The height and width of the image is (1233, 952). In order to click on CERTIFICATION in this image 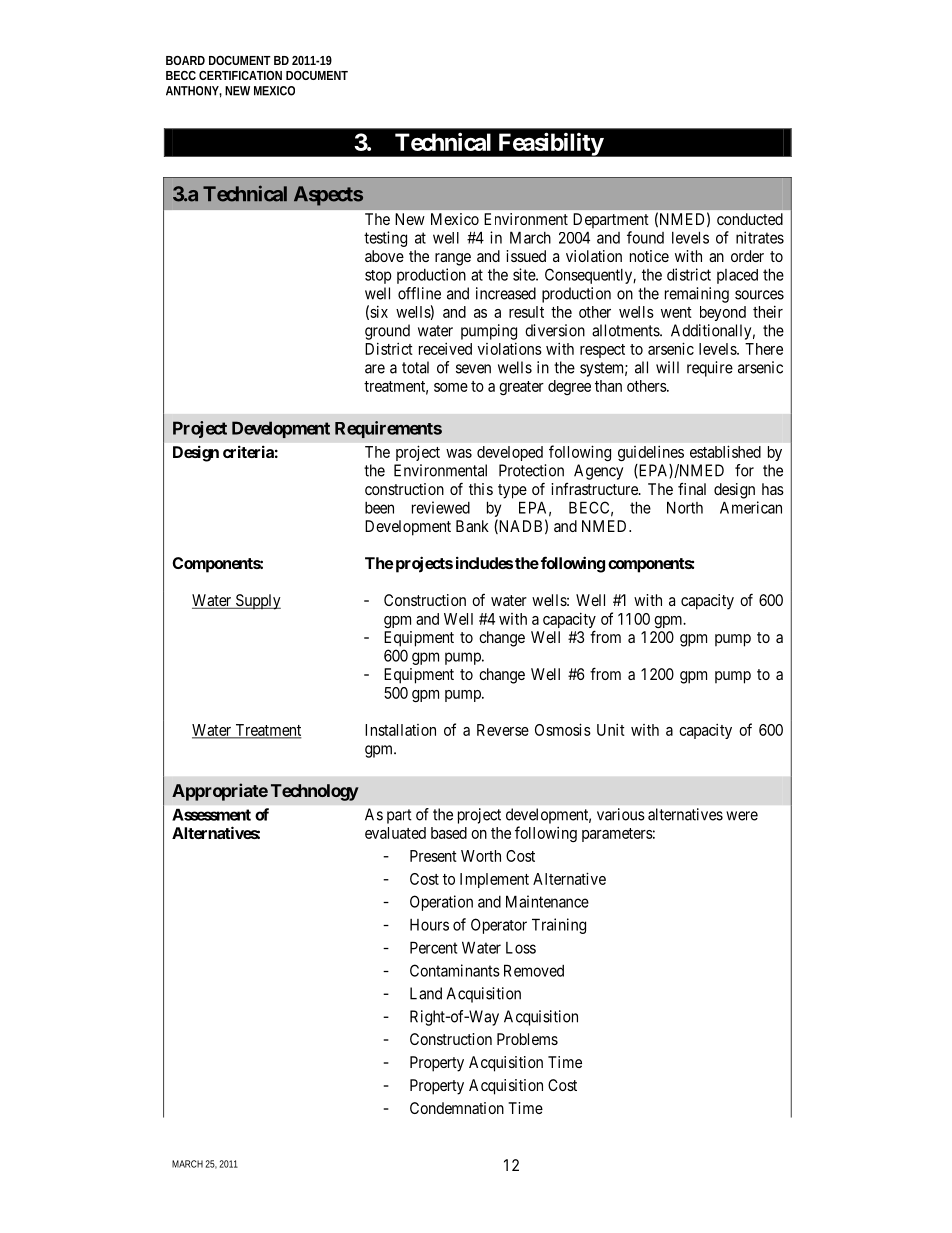, I will do `click(240, 75)`.
